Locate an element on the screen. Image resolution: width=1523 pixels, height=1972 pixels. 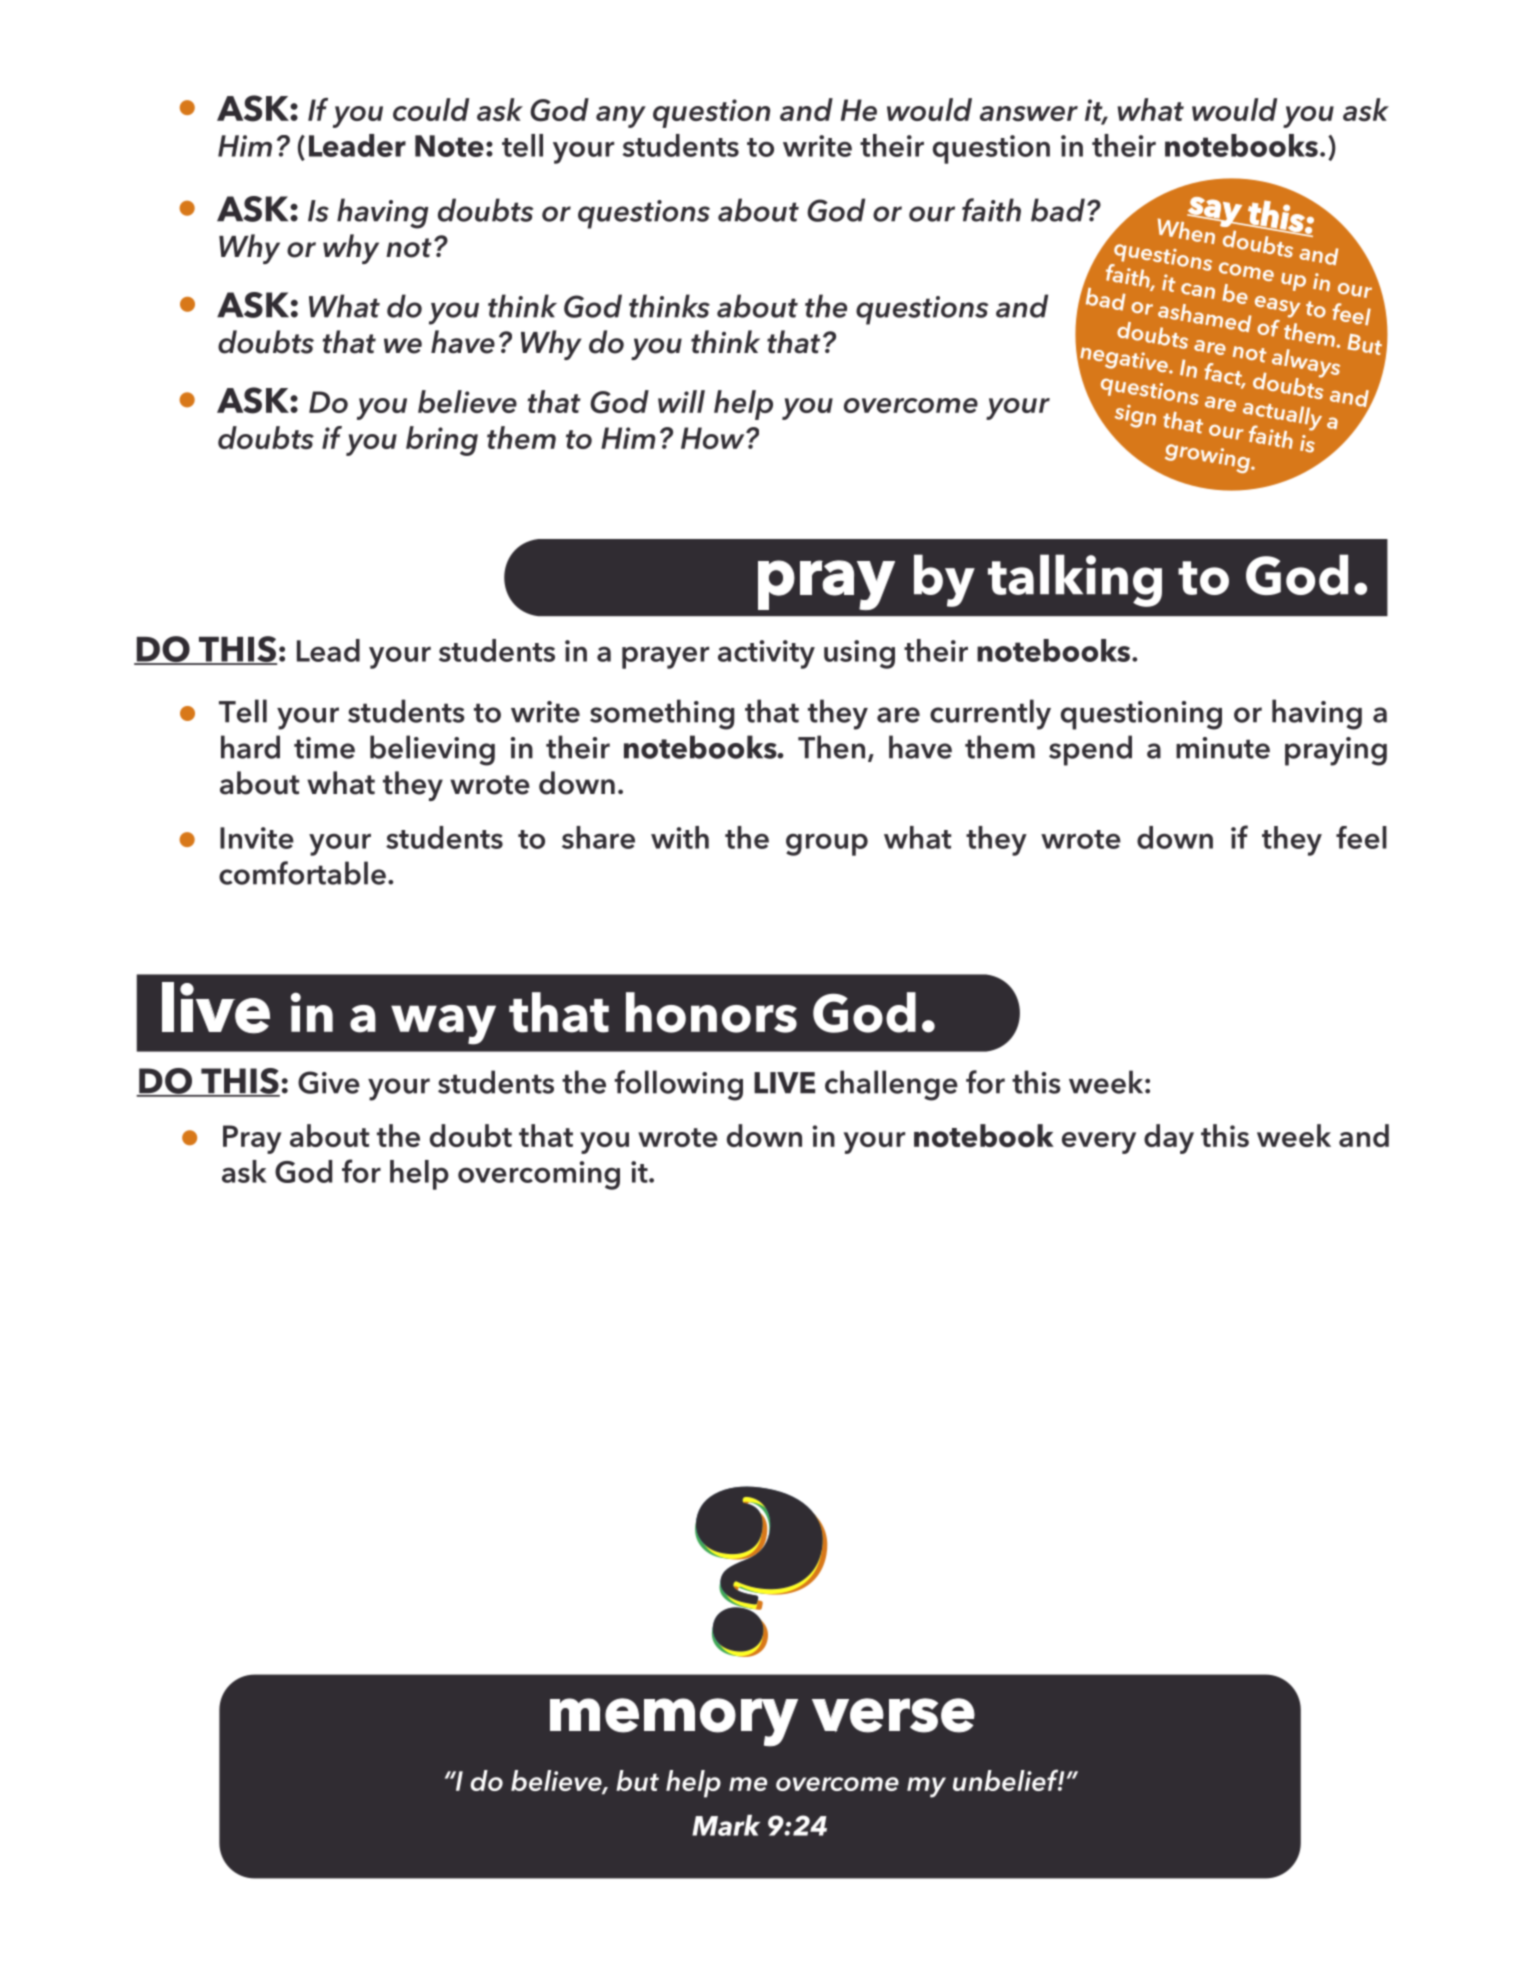
following is located at coordinates (678, 1085).
